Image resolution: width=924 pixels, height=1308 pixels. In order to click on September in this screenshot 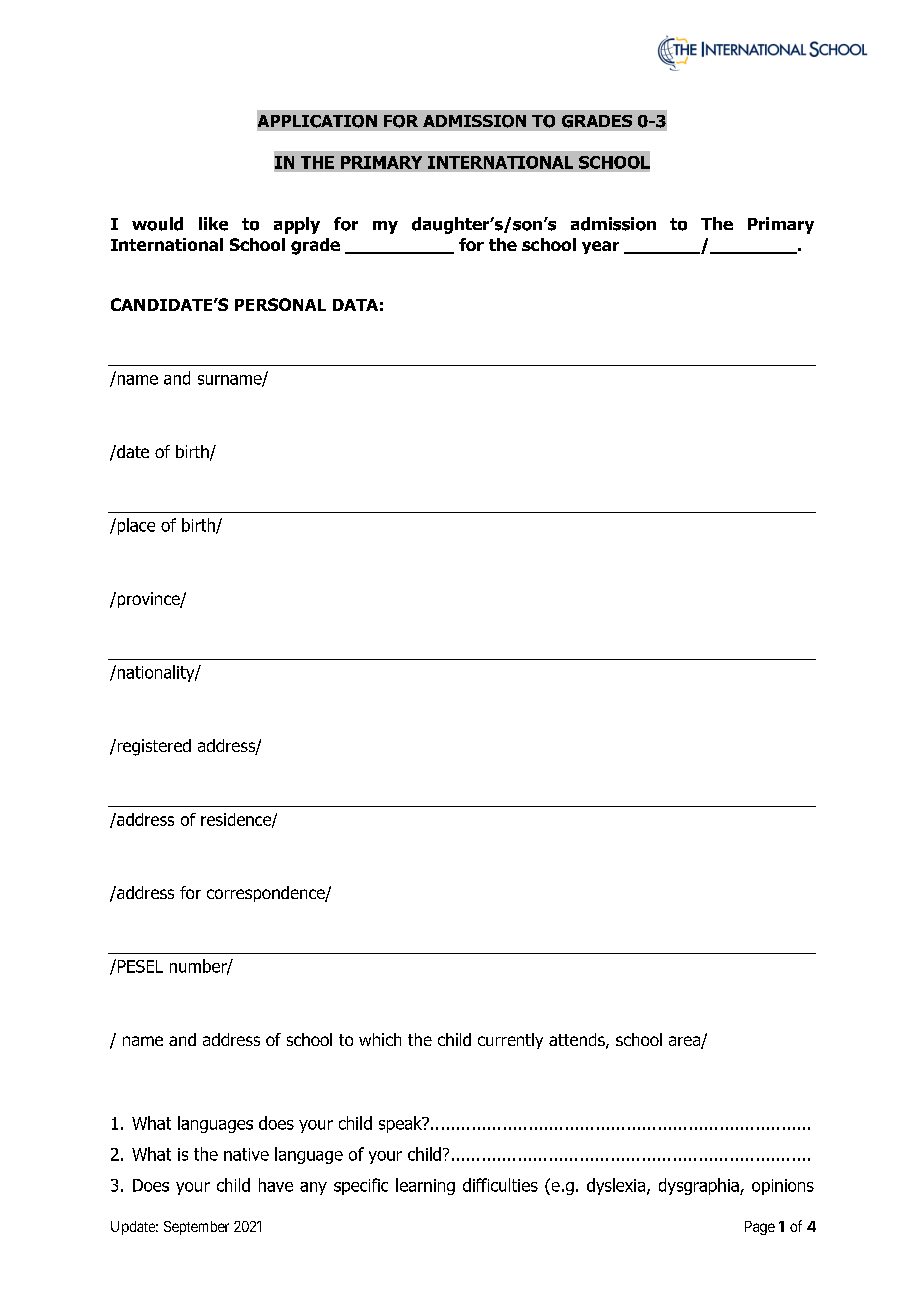, I will do `click(196, 1228)`.
